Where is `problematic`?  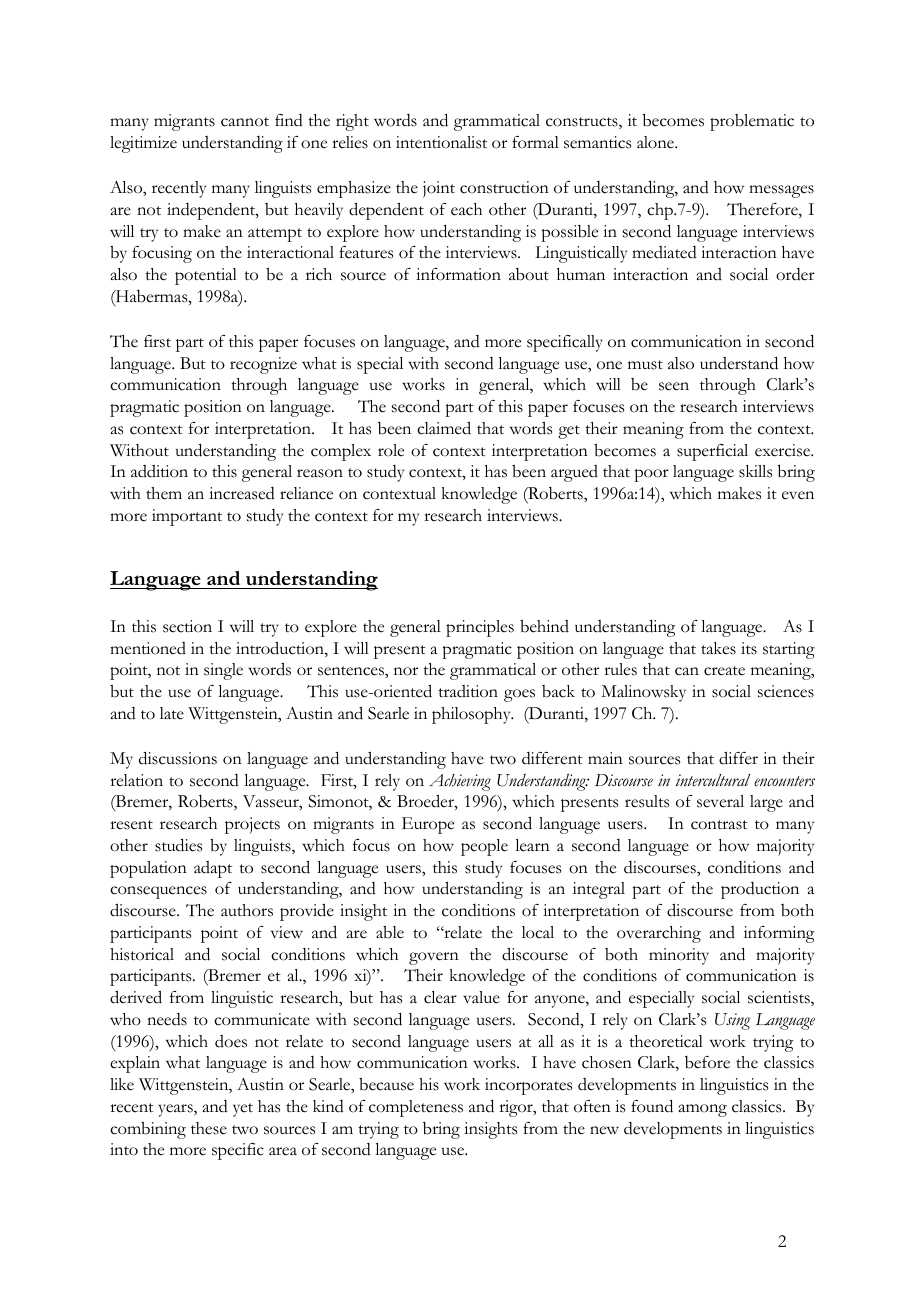 problematic is located at coordinates (752, 122).
